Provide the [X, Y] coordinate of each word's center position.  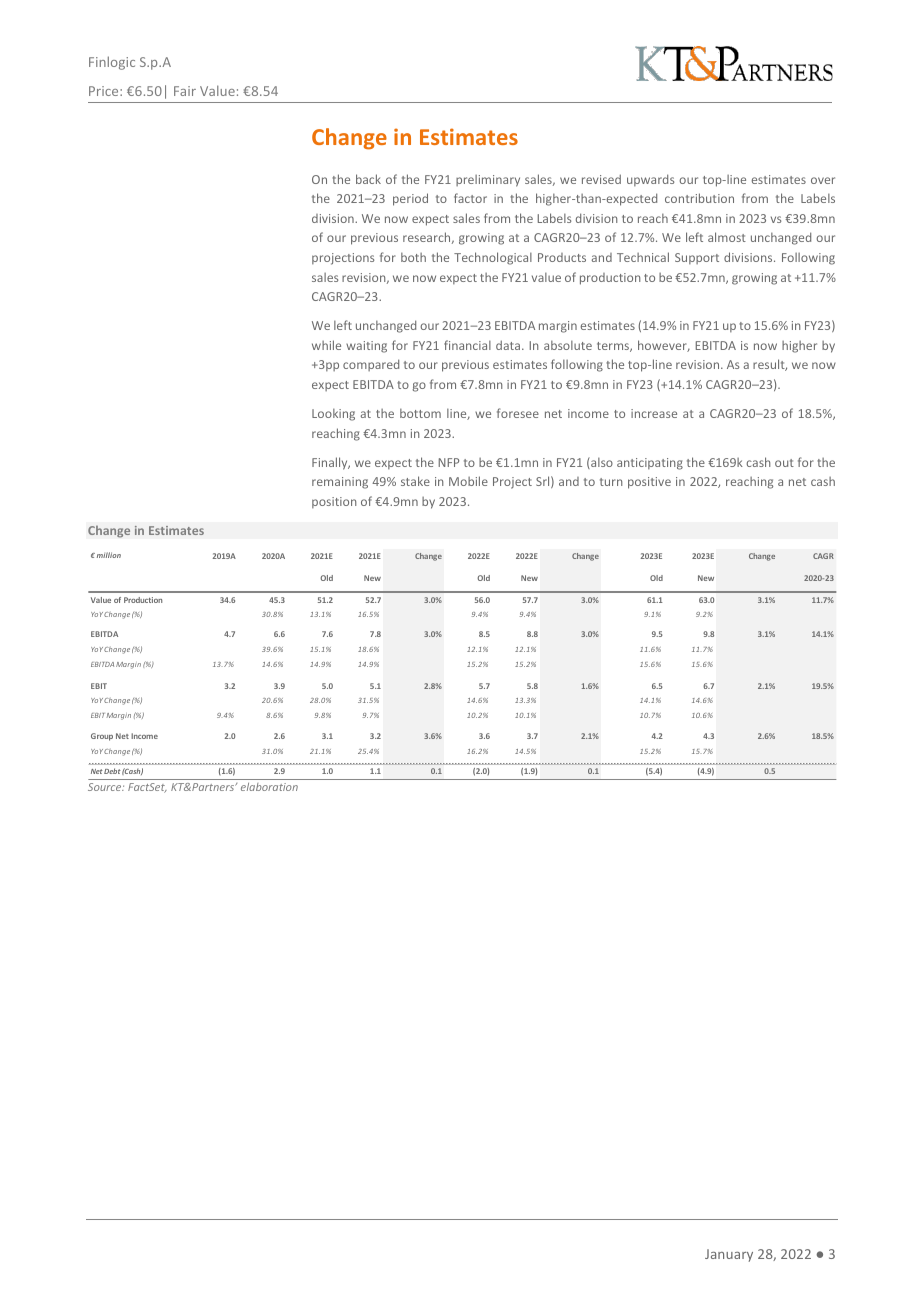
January [729, 1255]
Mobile [468, 481]
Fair [185, 91]
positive [649, 483]
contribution [699, 198]
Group [102, 737]
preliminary [488, 181]
